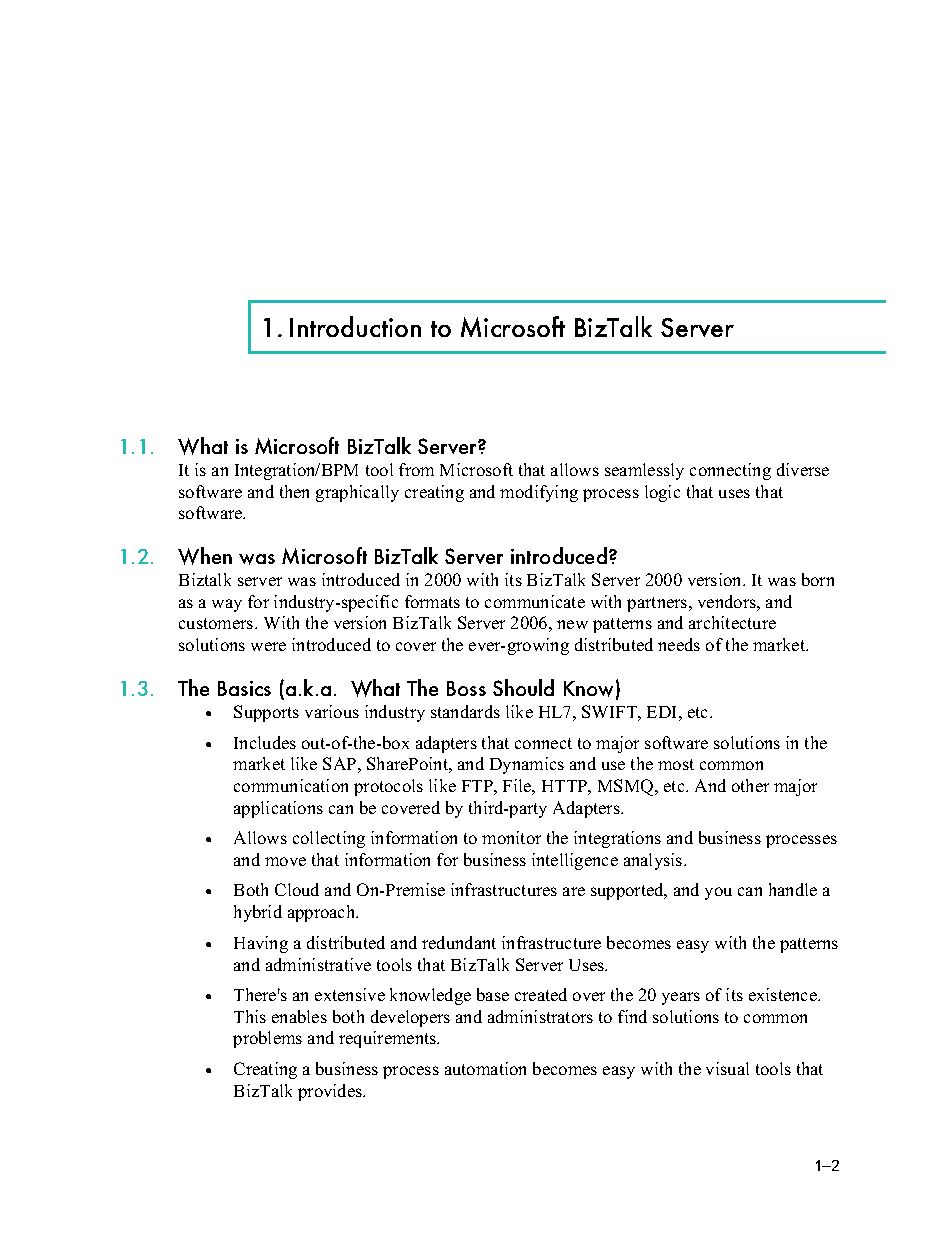  What do you see at coordinates (803, 469) in the screenshot?
I see `diverse` at bounding box center [803, 469].
